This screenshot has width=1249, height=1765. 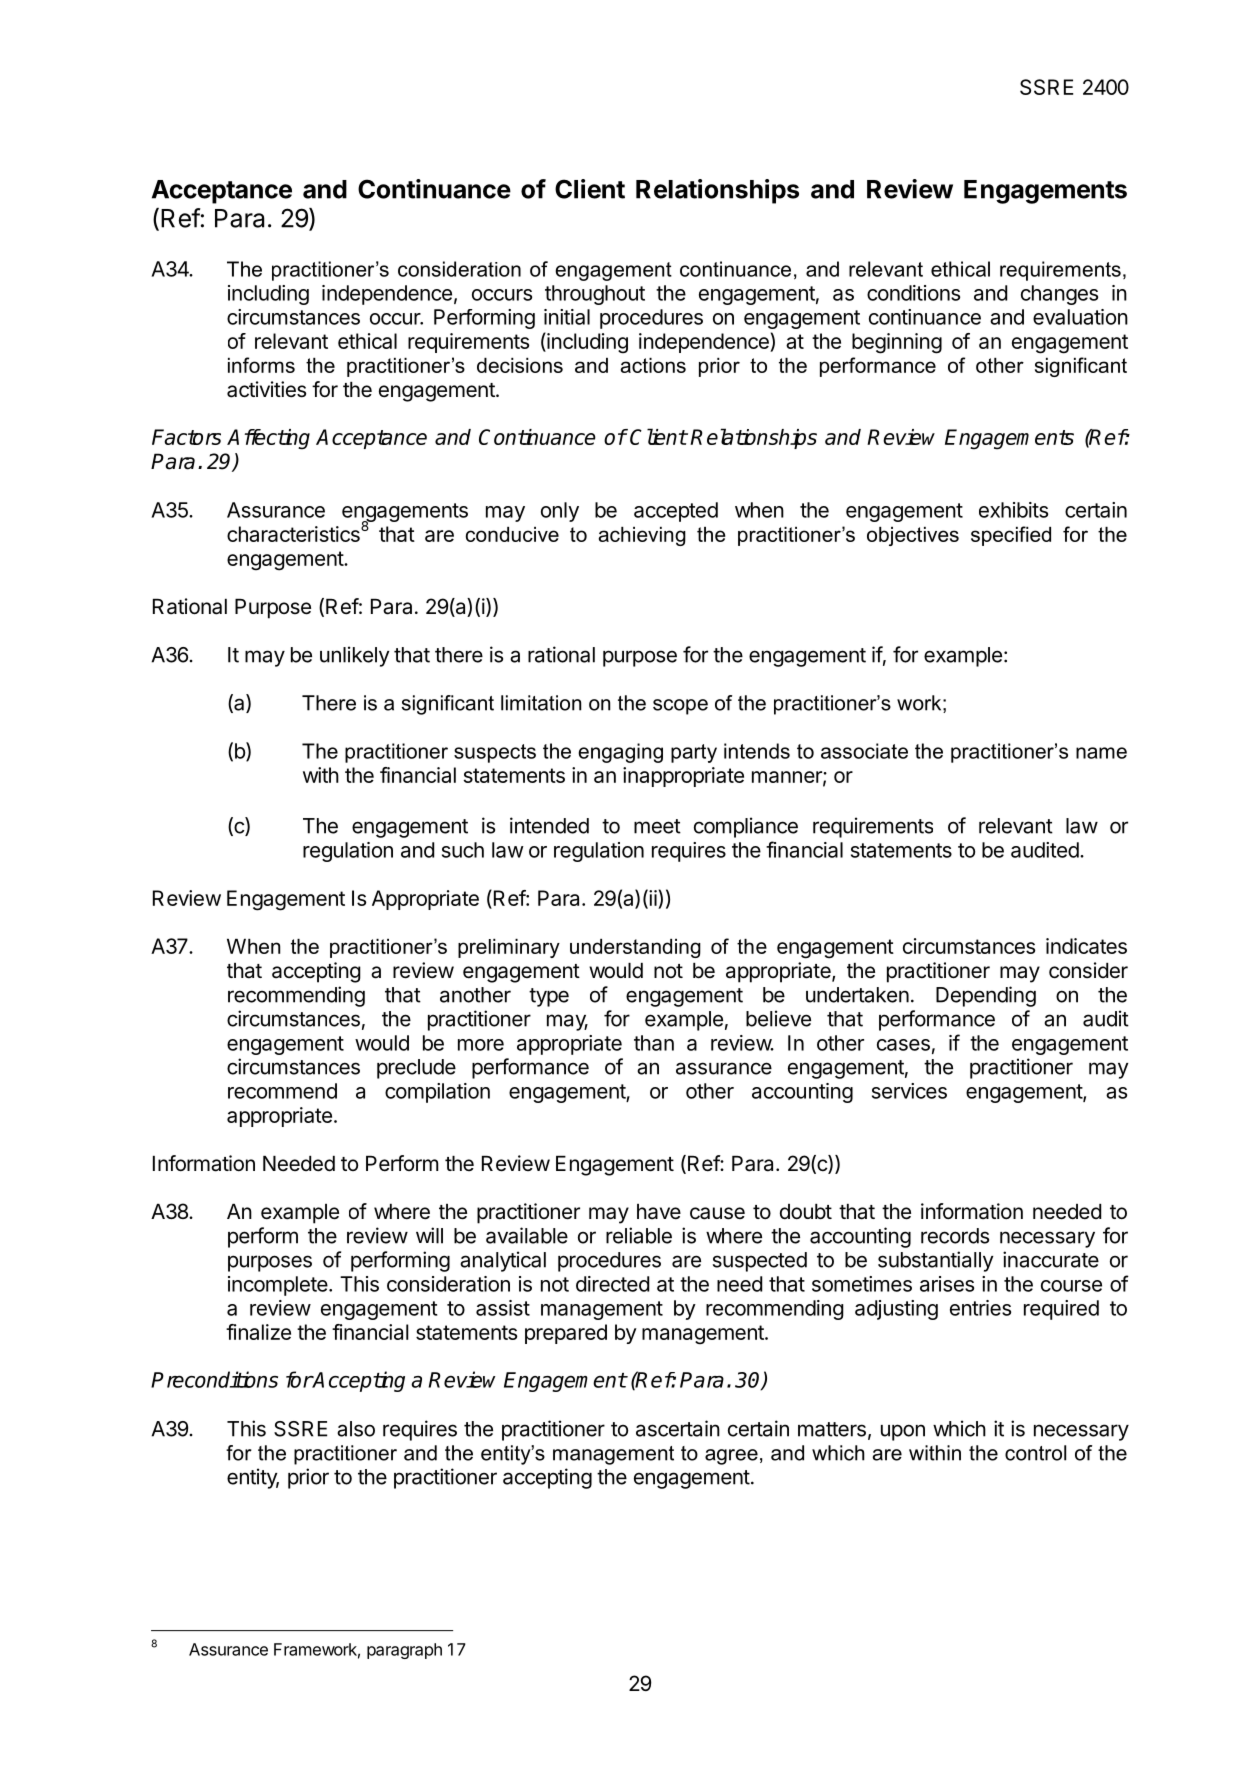 I want to click on meet, so click(x=657, y=826).
